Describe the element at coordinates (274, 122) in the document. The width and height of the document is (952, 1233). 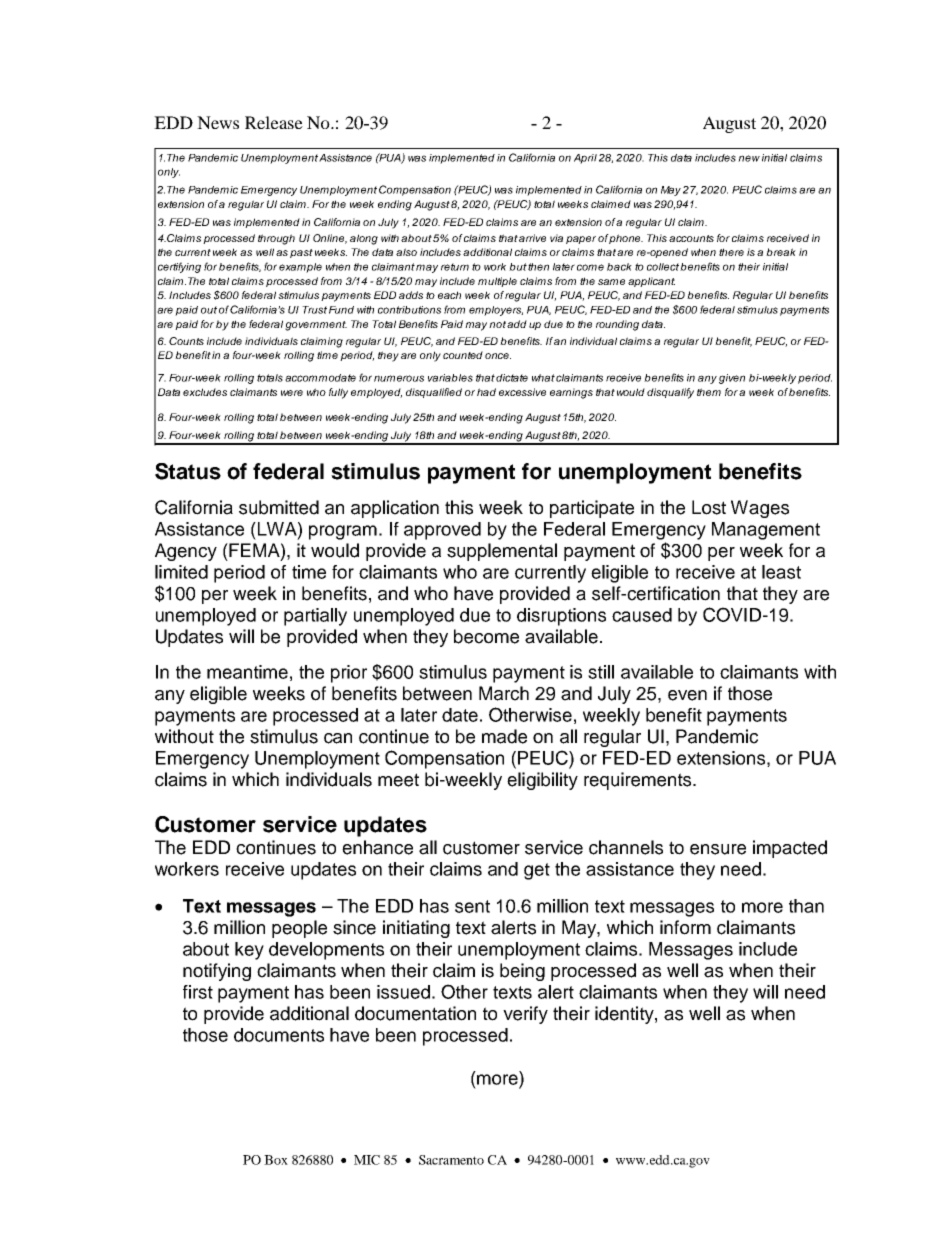
I see `Release` at that location.
